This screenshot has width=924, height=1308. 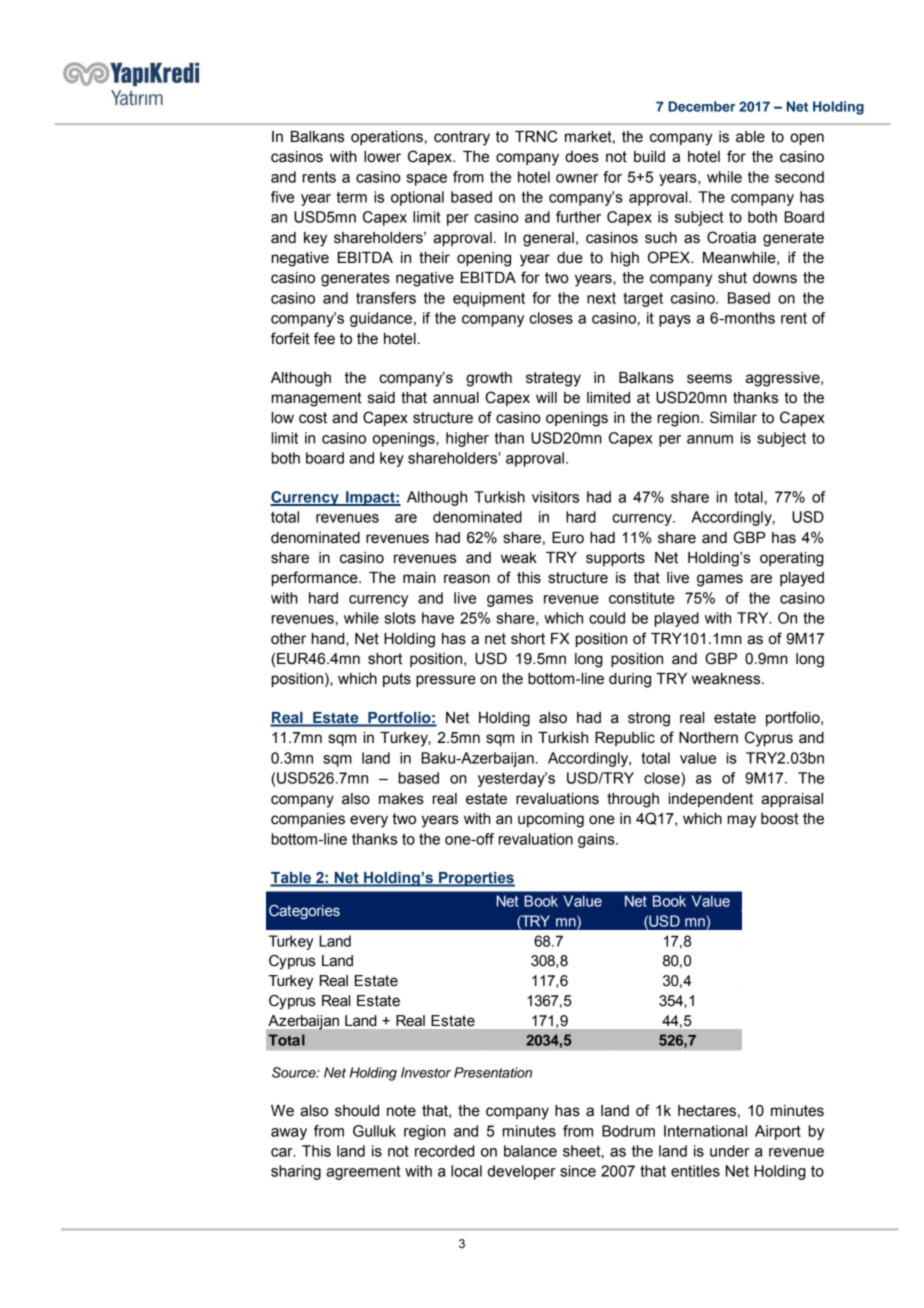 I want to click on lower, so click(x=382, y=157).
